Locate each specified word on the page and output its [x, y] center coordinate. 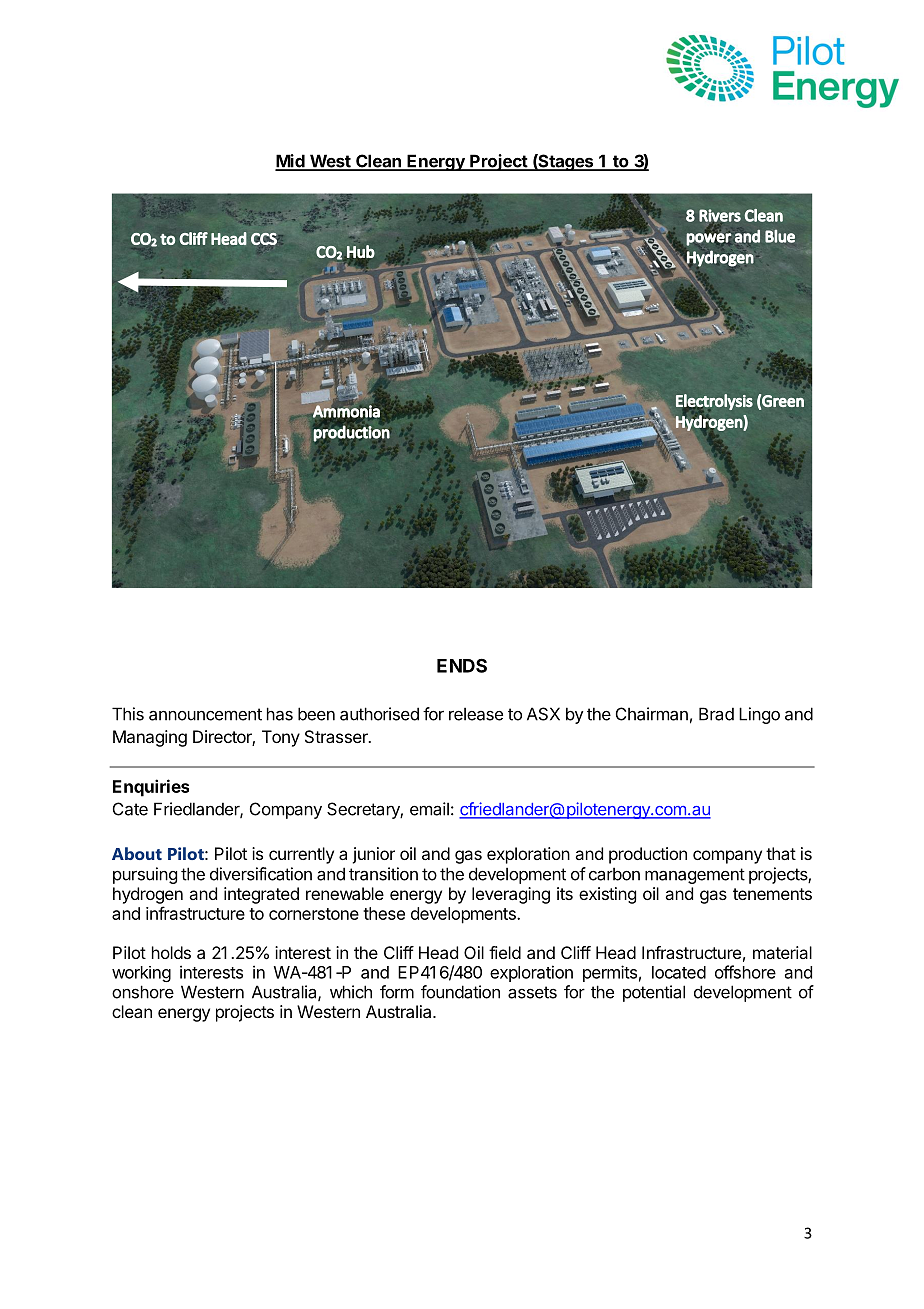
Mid [291, 162]
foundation [460, 992]
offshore [745, 972]
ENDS [462, 665]
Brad [716, 714]
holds [171, 952]
